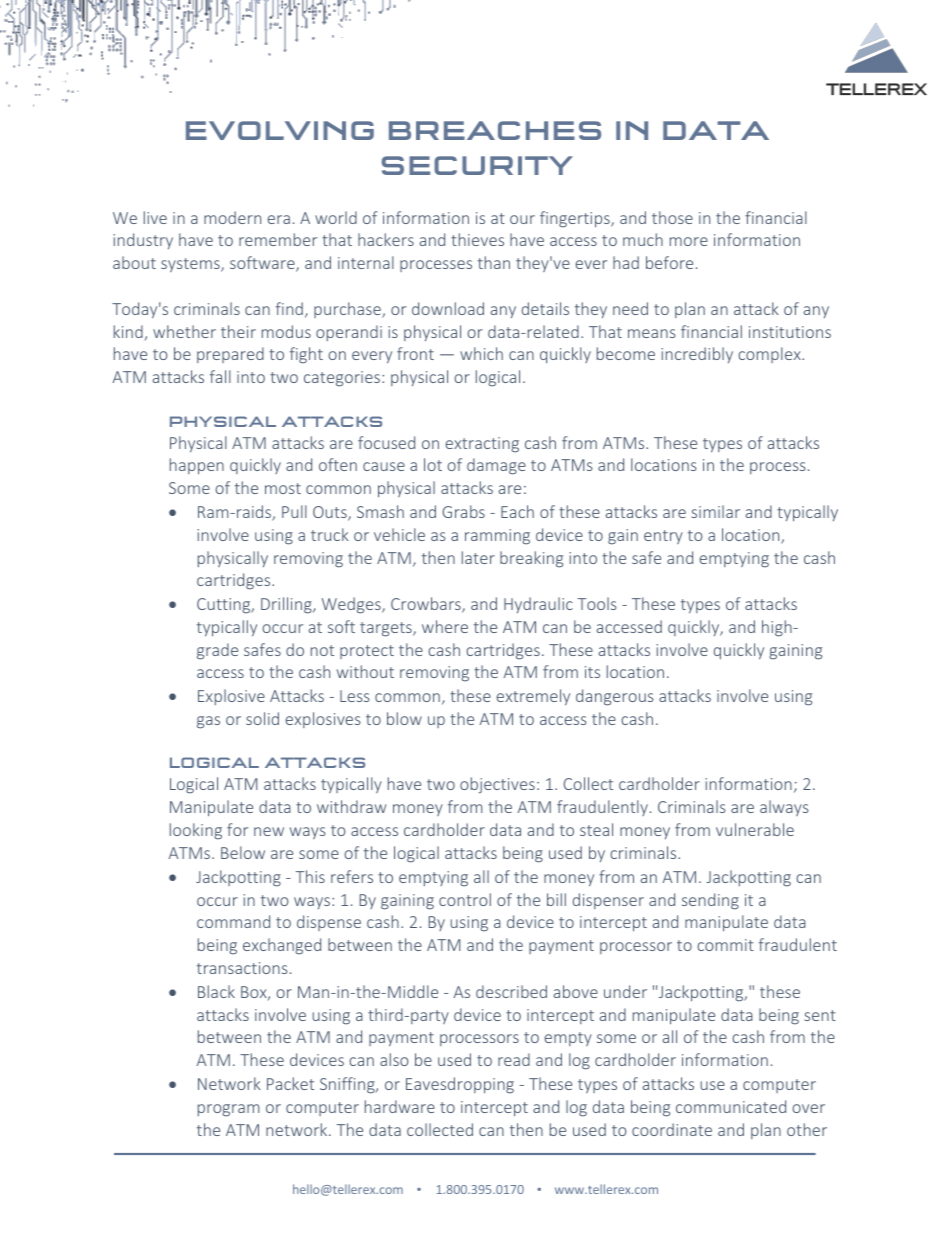  What do you see at coordinates (672, 217) in the screenshot?
I see `those` at bounding box center [672, 217].
